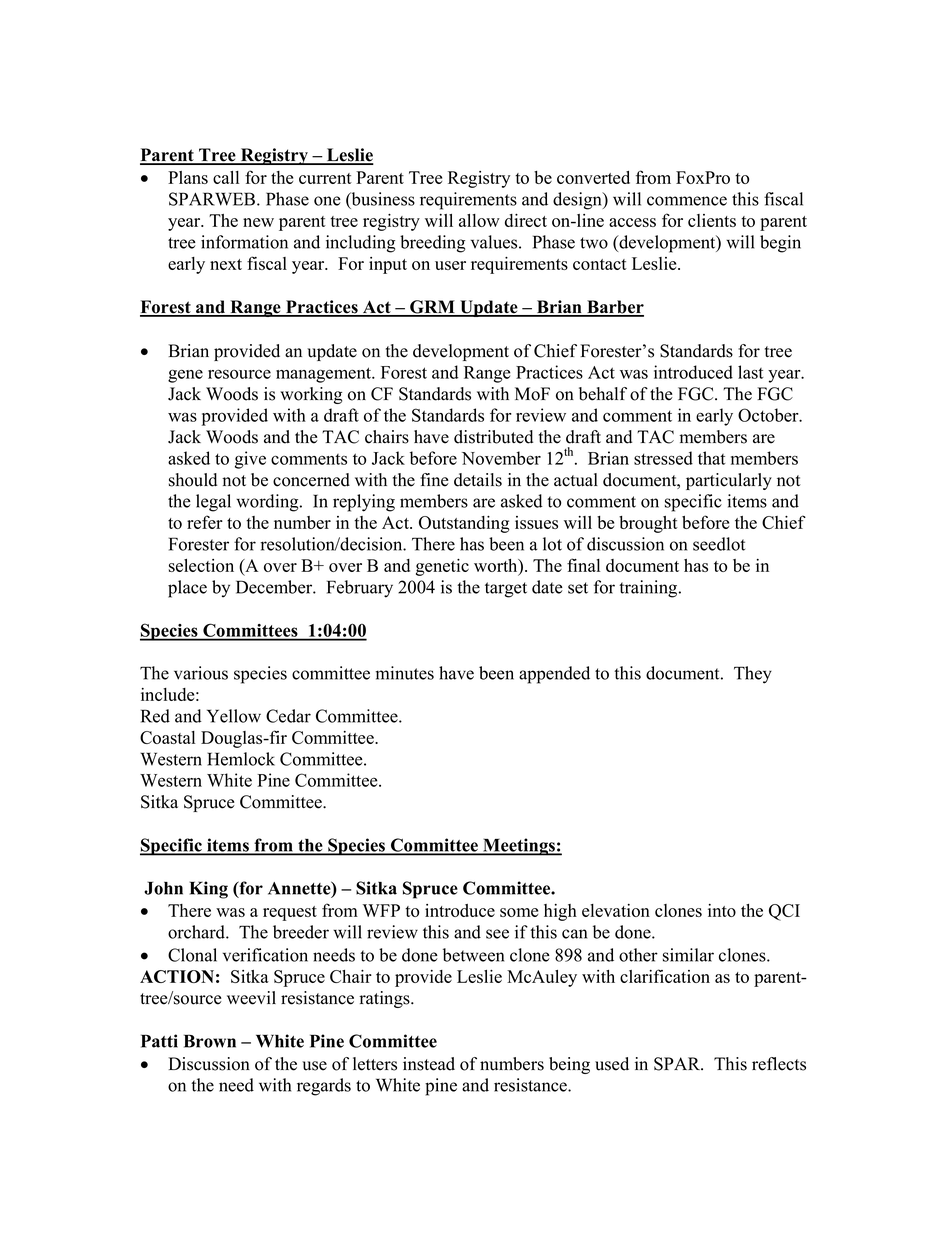 Image resolution: width=952 pixels, height=1233 pixels. Describe the element at coordinates (201, 565) in the screenshot. I see `selection` at that location.
